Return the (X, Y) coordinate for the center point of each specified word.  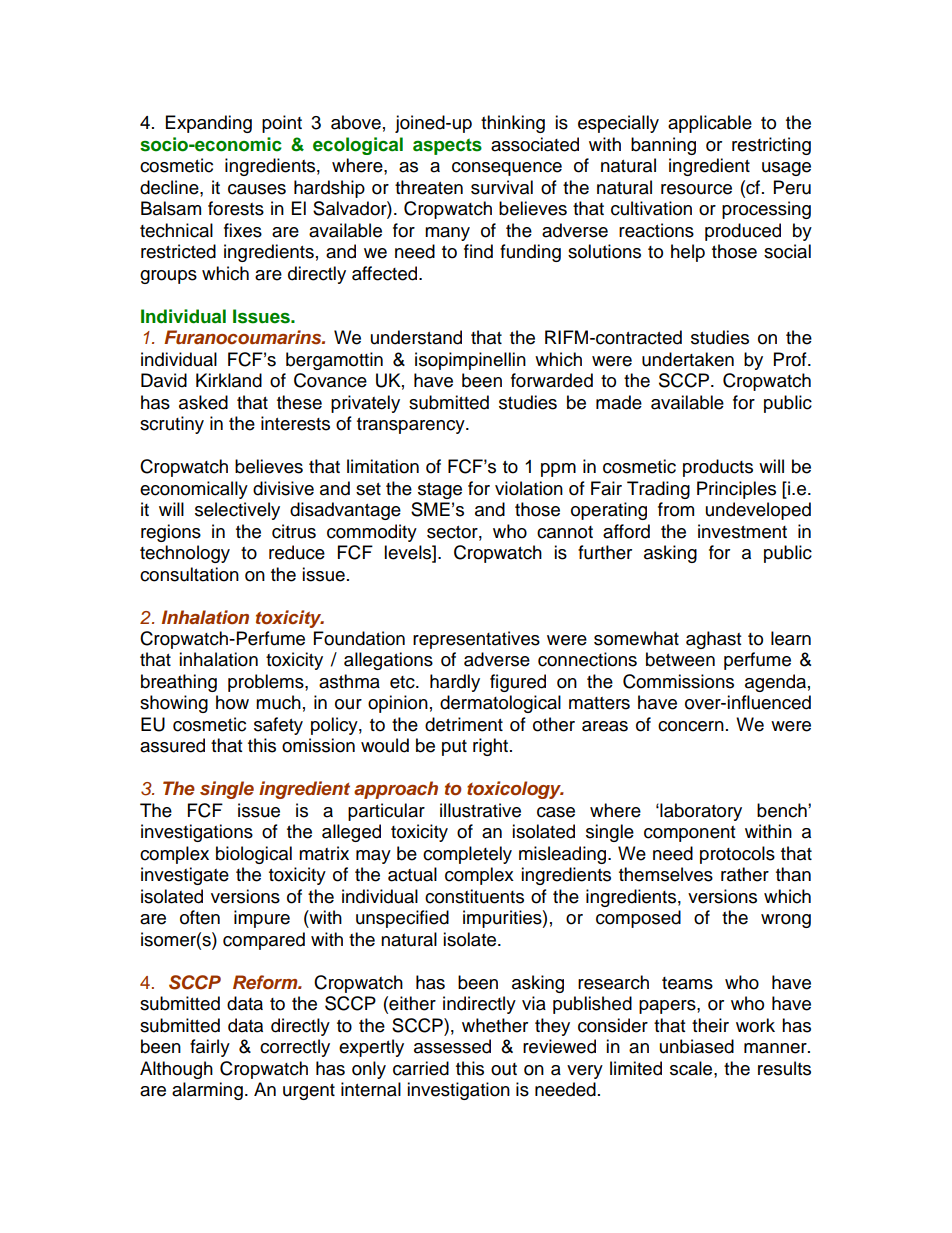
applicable (710, 124)
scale (692, 1068)
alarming (207, 1091)
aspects (447, 146)
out (504, 1069)
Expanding (209, 124)
